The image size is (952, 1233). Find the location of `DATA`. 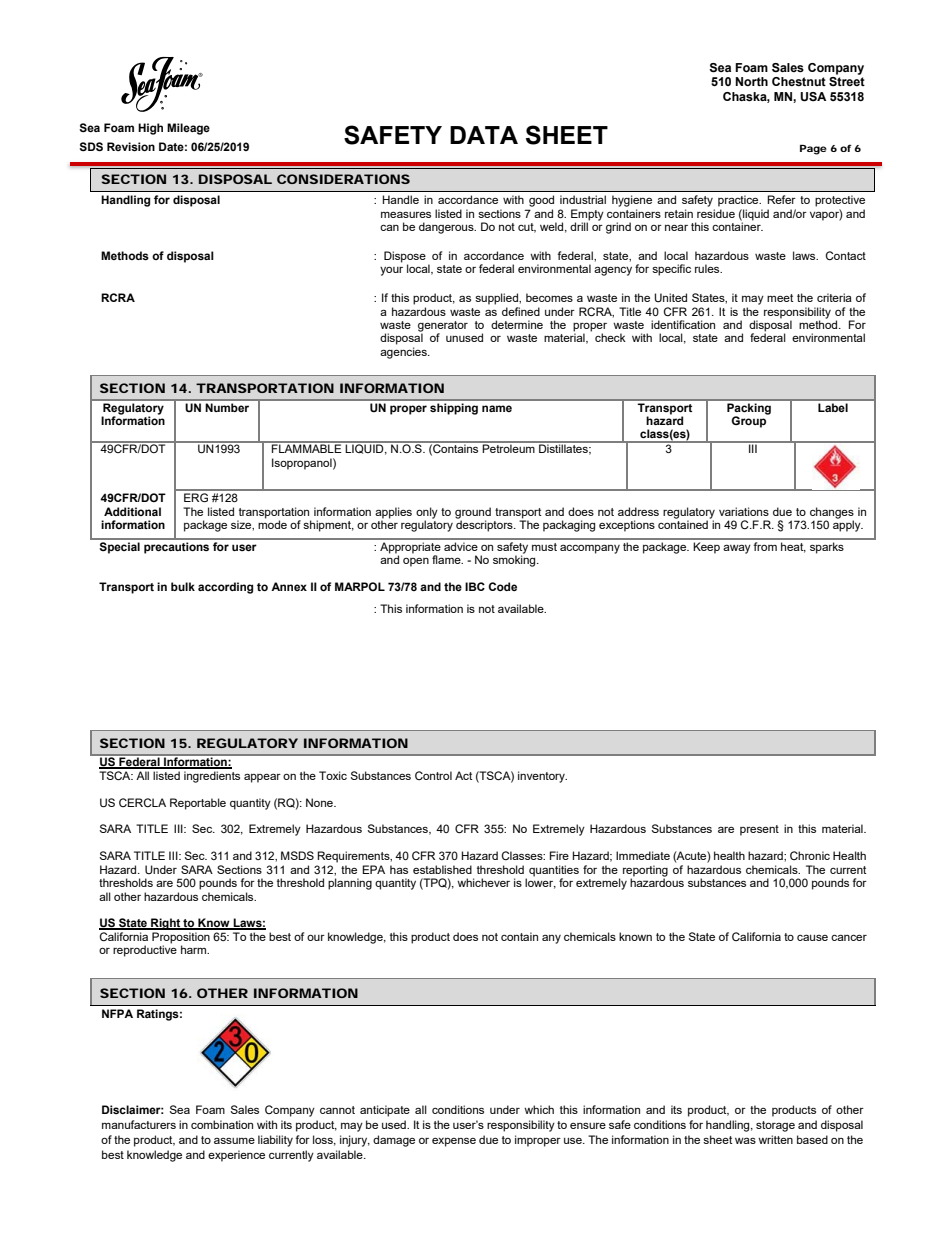

DATA is located at coordinates (484, 135).
